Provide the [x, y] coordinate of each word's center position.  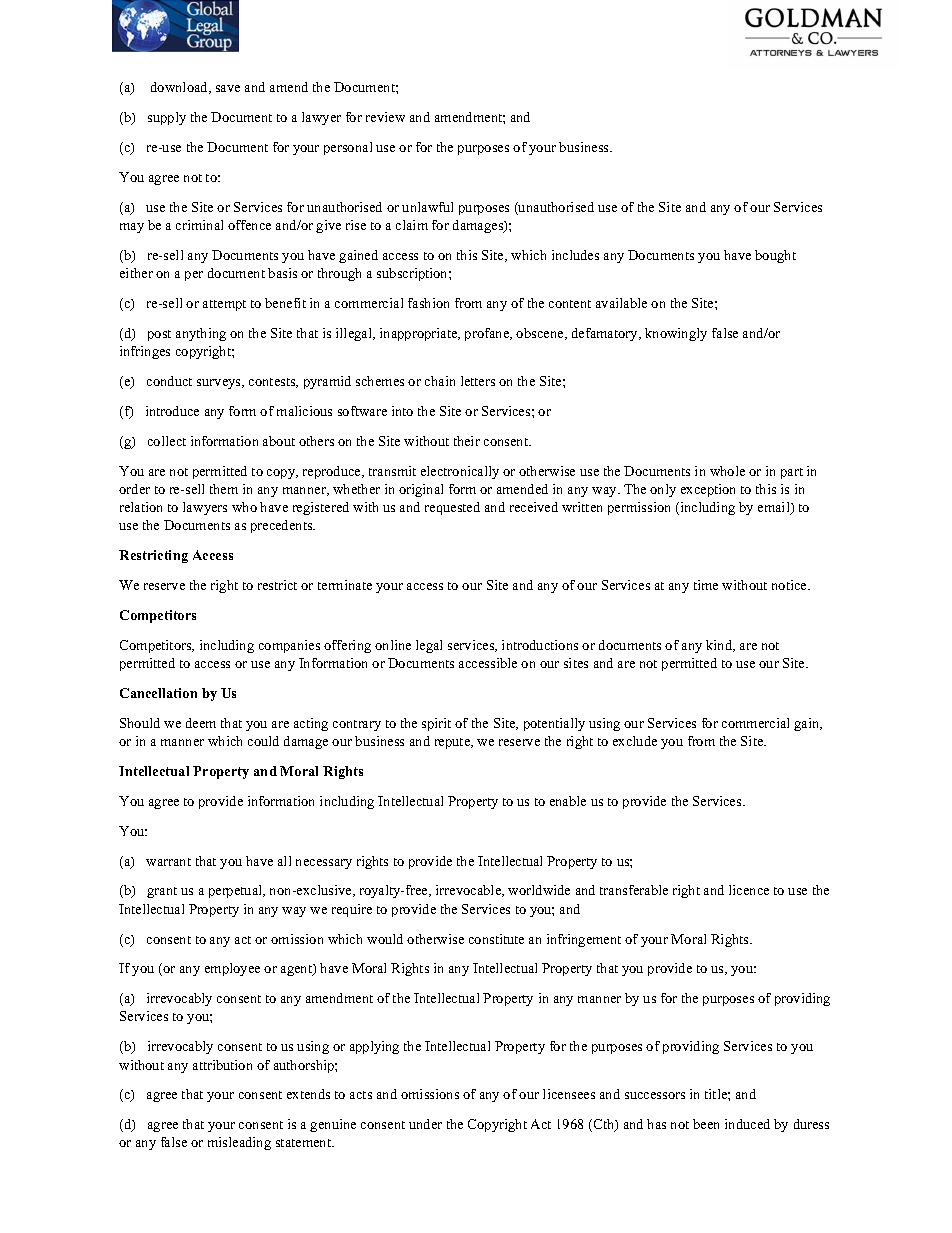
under [425, 1124]
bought [775, 256]
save [228, 88]
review [385, 117]
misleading [239, 1143]
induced [747, 1124]
